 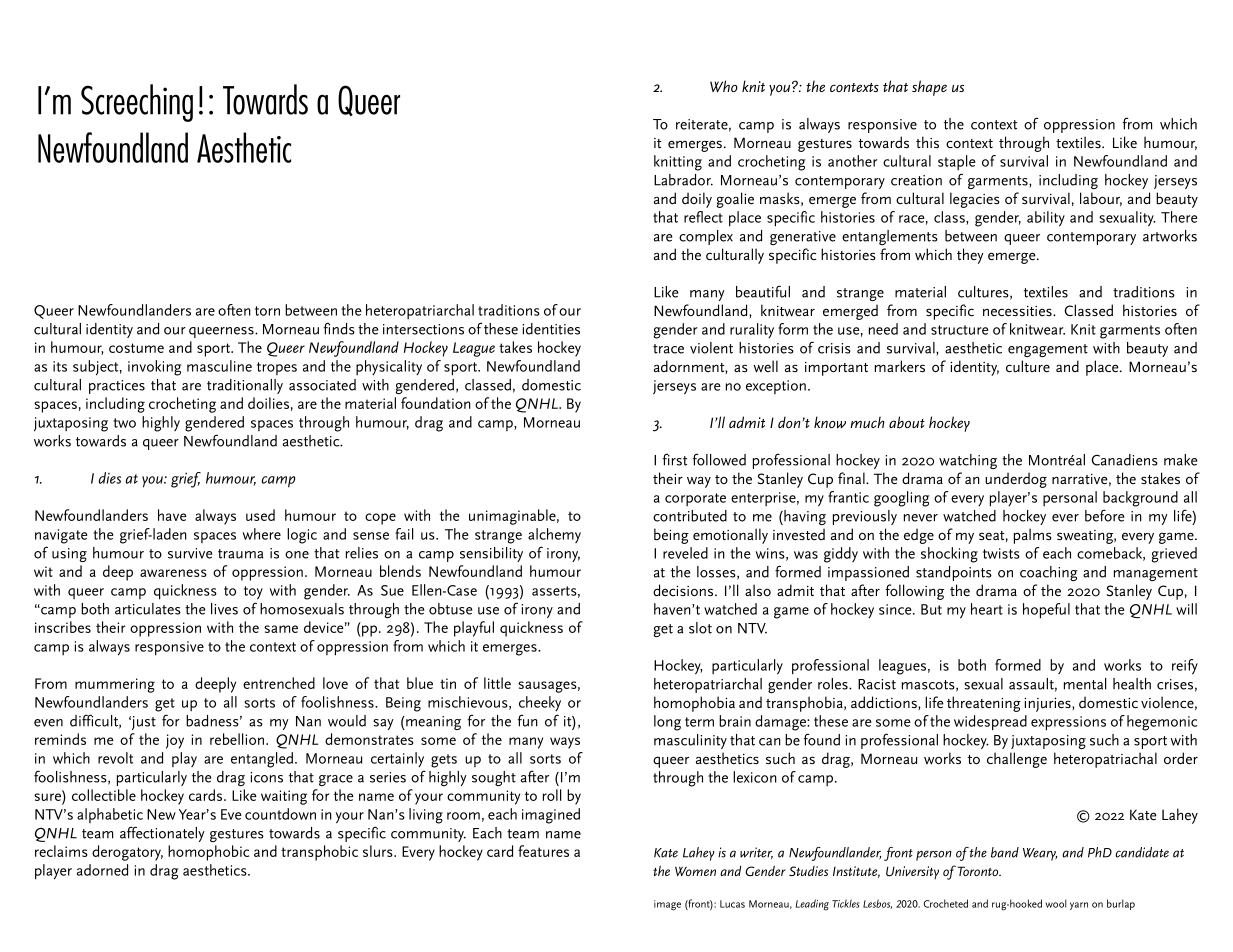 What do you see at coordinates (154, 368) in the document?
I see `invoking` at bounding box center [154, 368].
